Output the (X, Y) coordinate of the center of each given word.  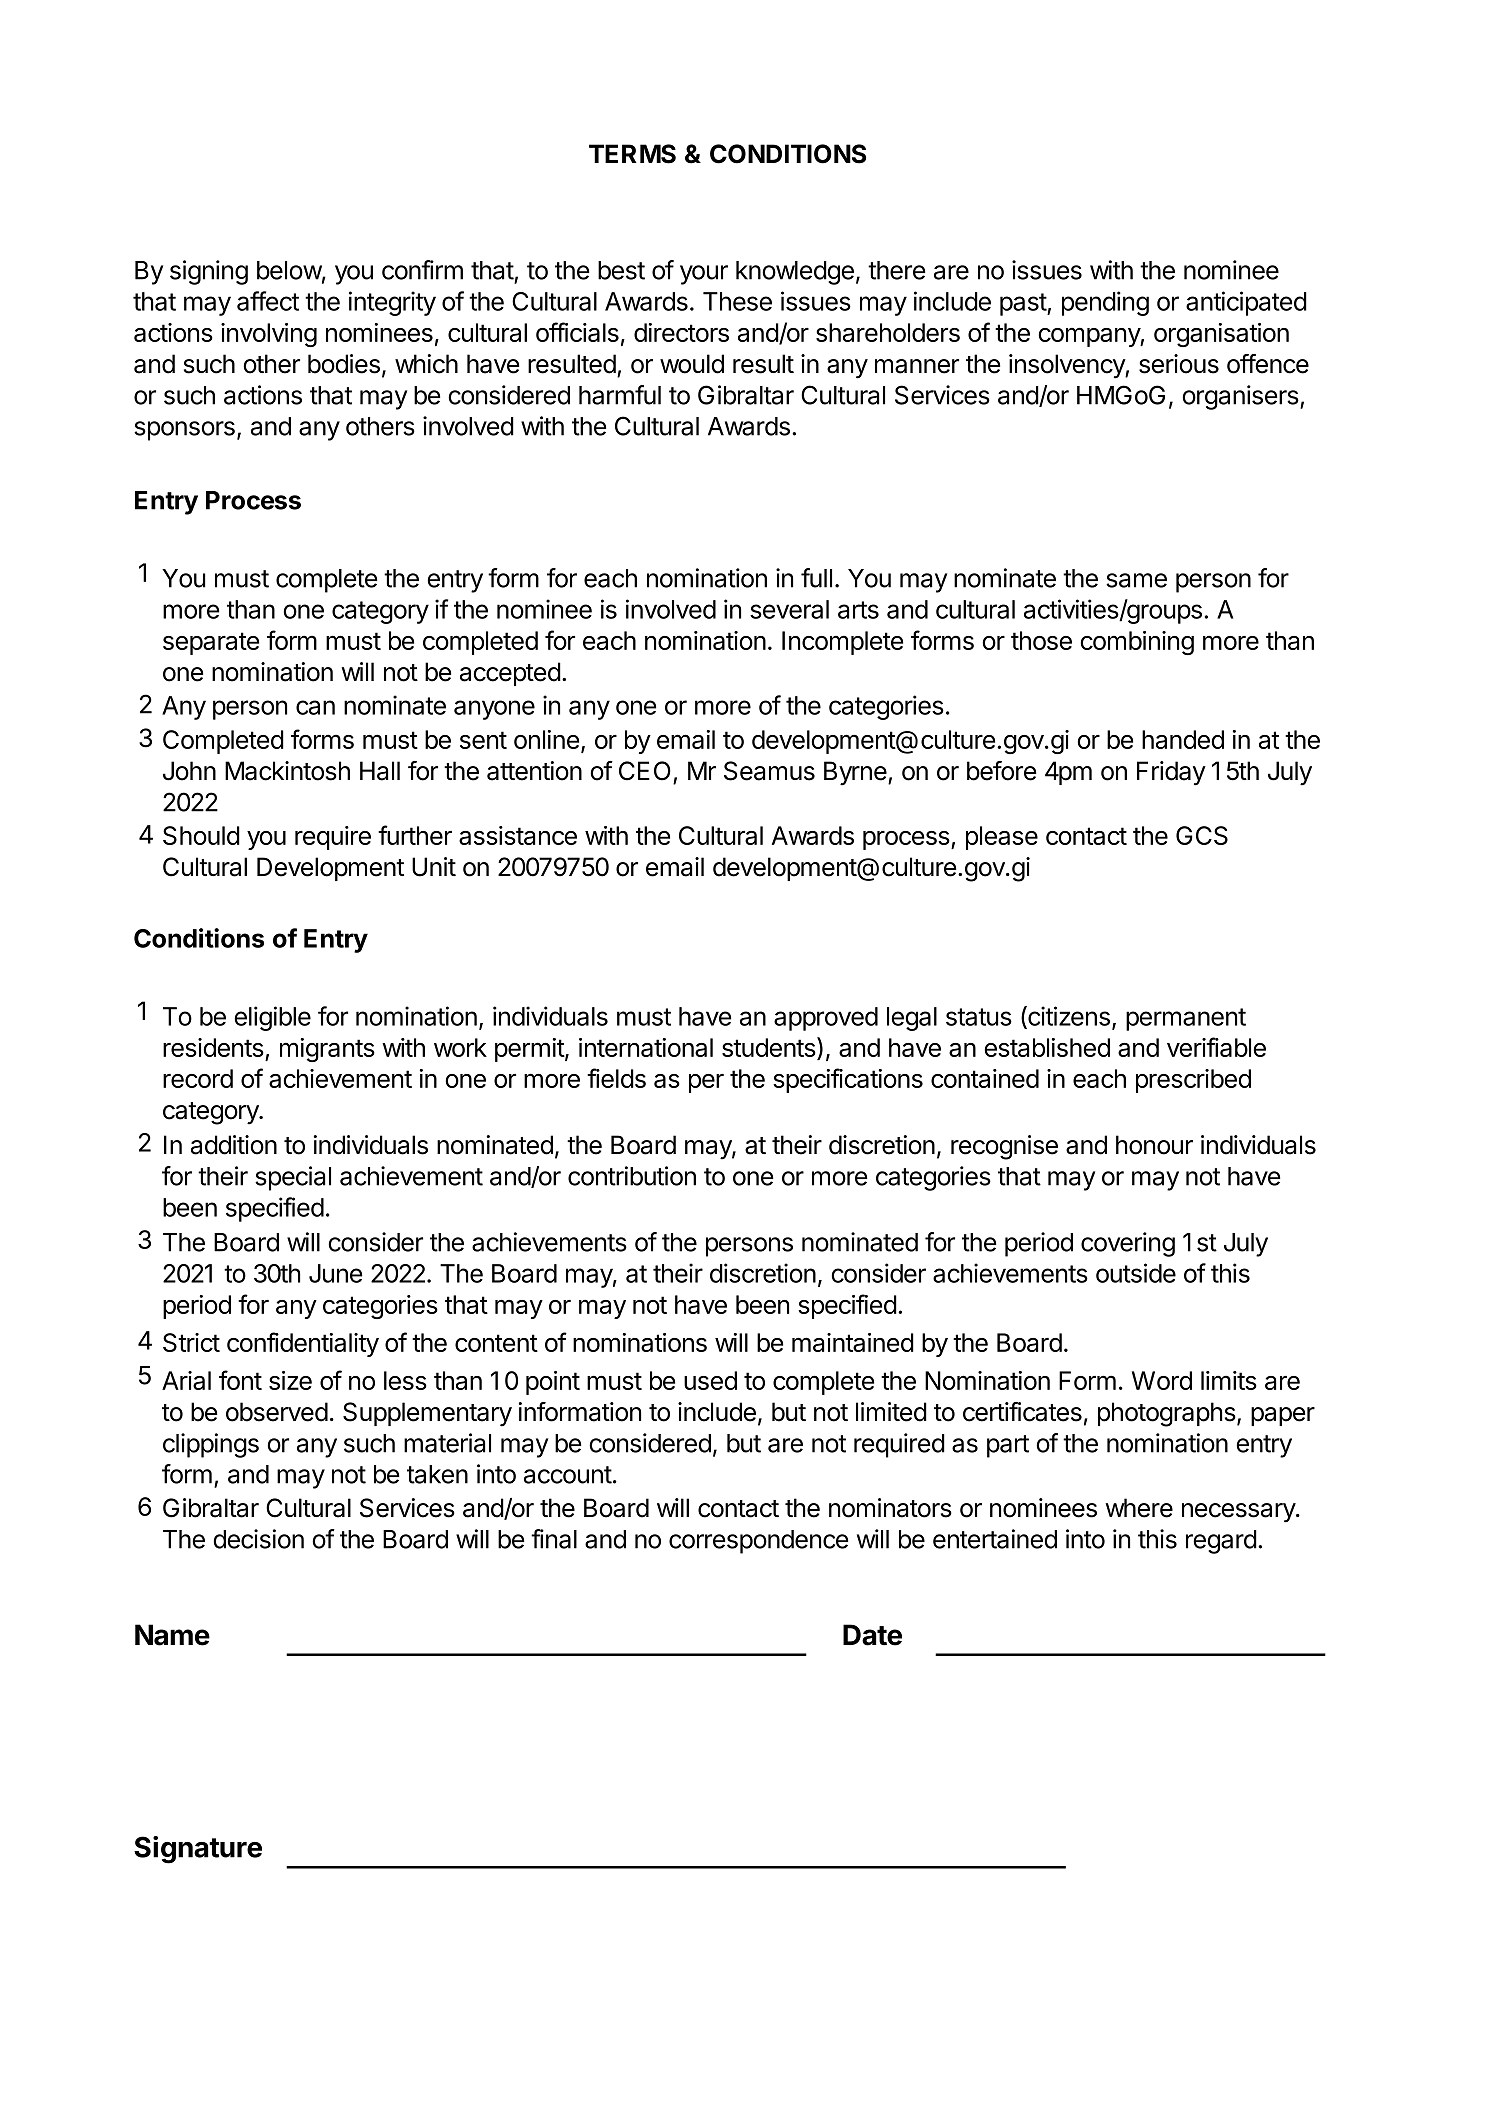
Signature (198, 1850)
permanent (1186, 1019)
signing (209, 272)
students (770, 1048)
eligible (272, 1018)
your (704, 275)
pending (1105, 303)
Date (872, 1635)
